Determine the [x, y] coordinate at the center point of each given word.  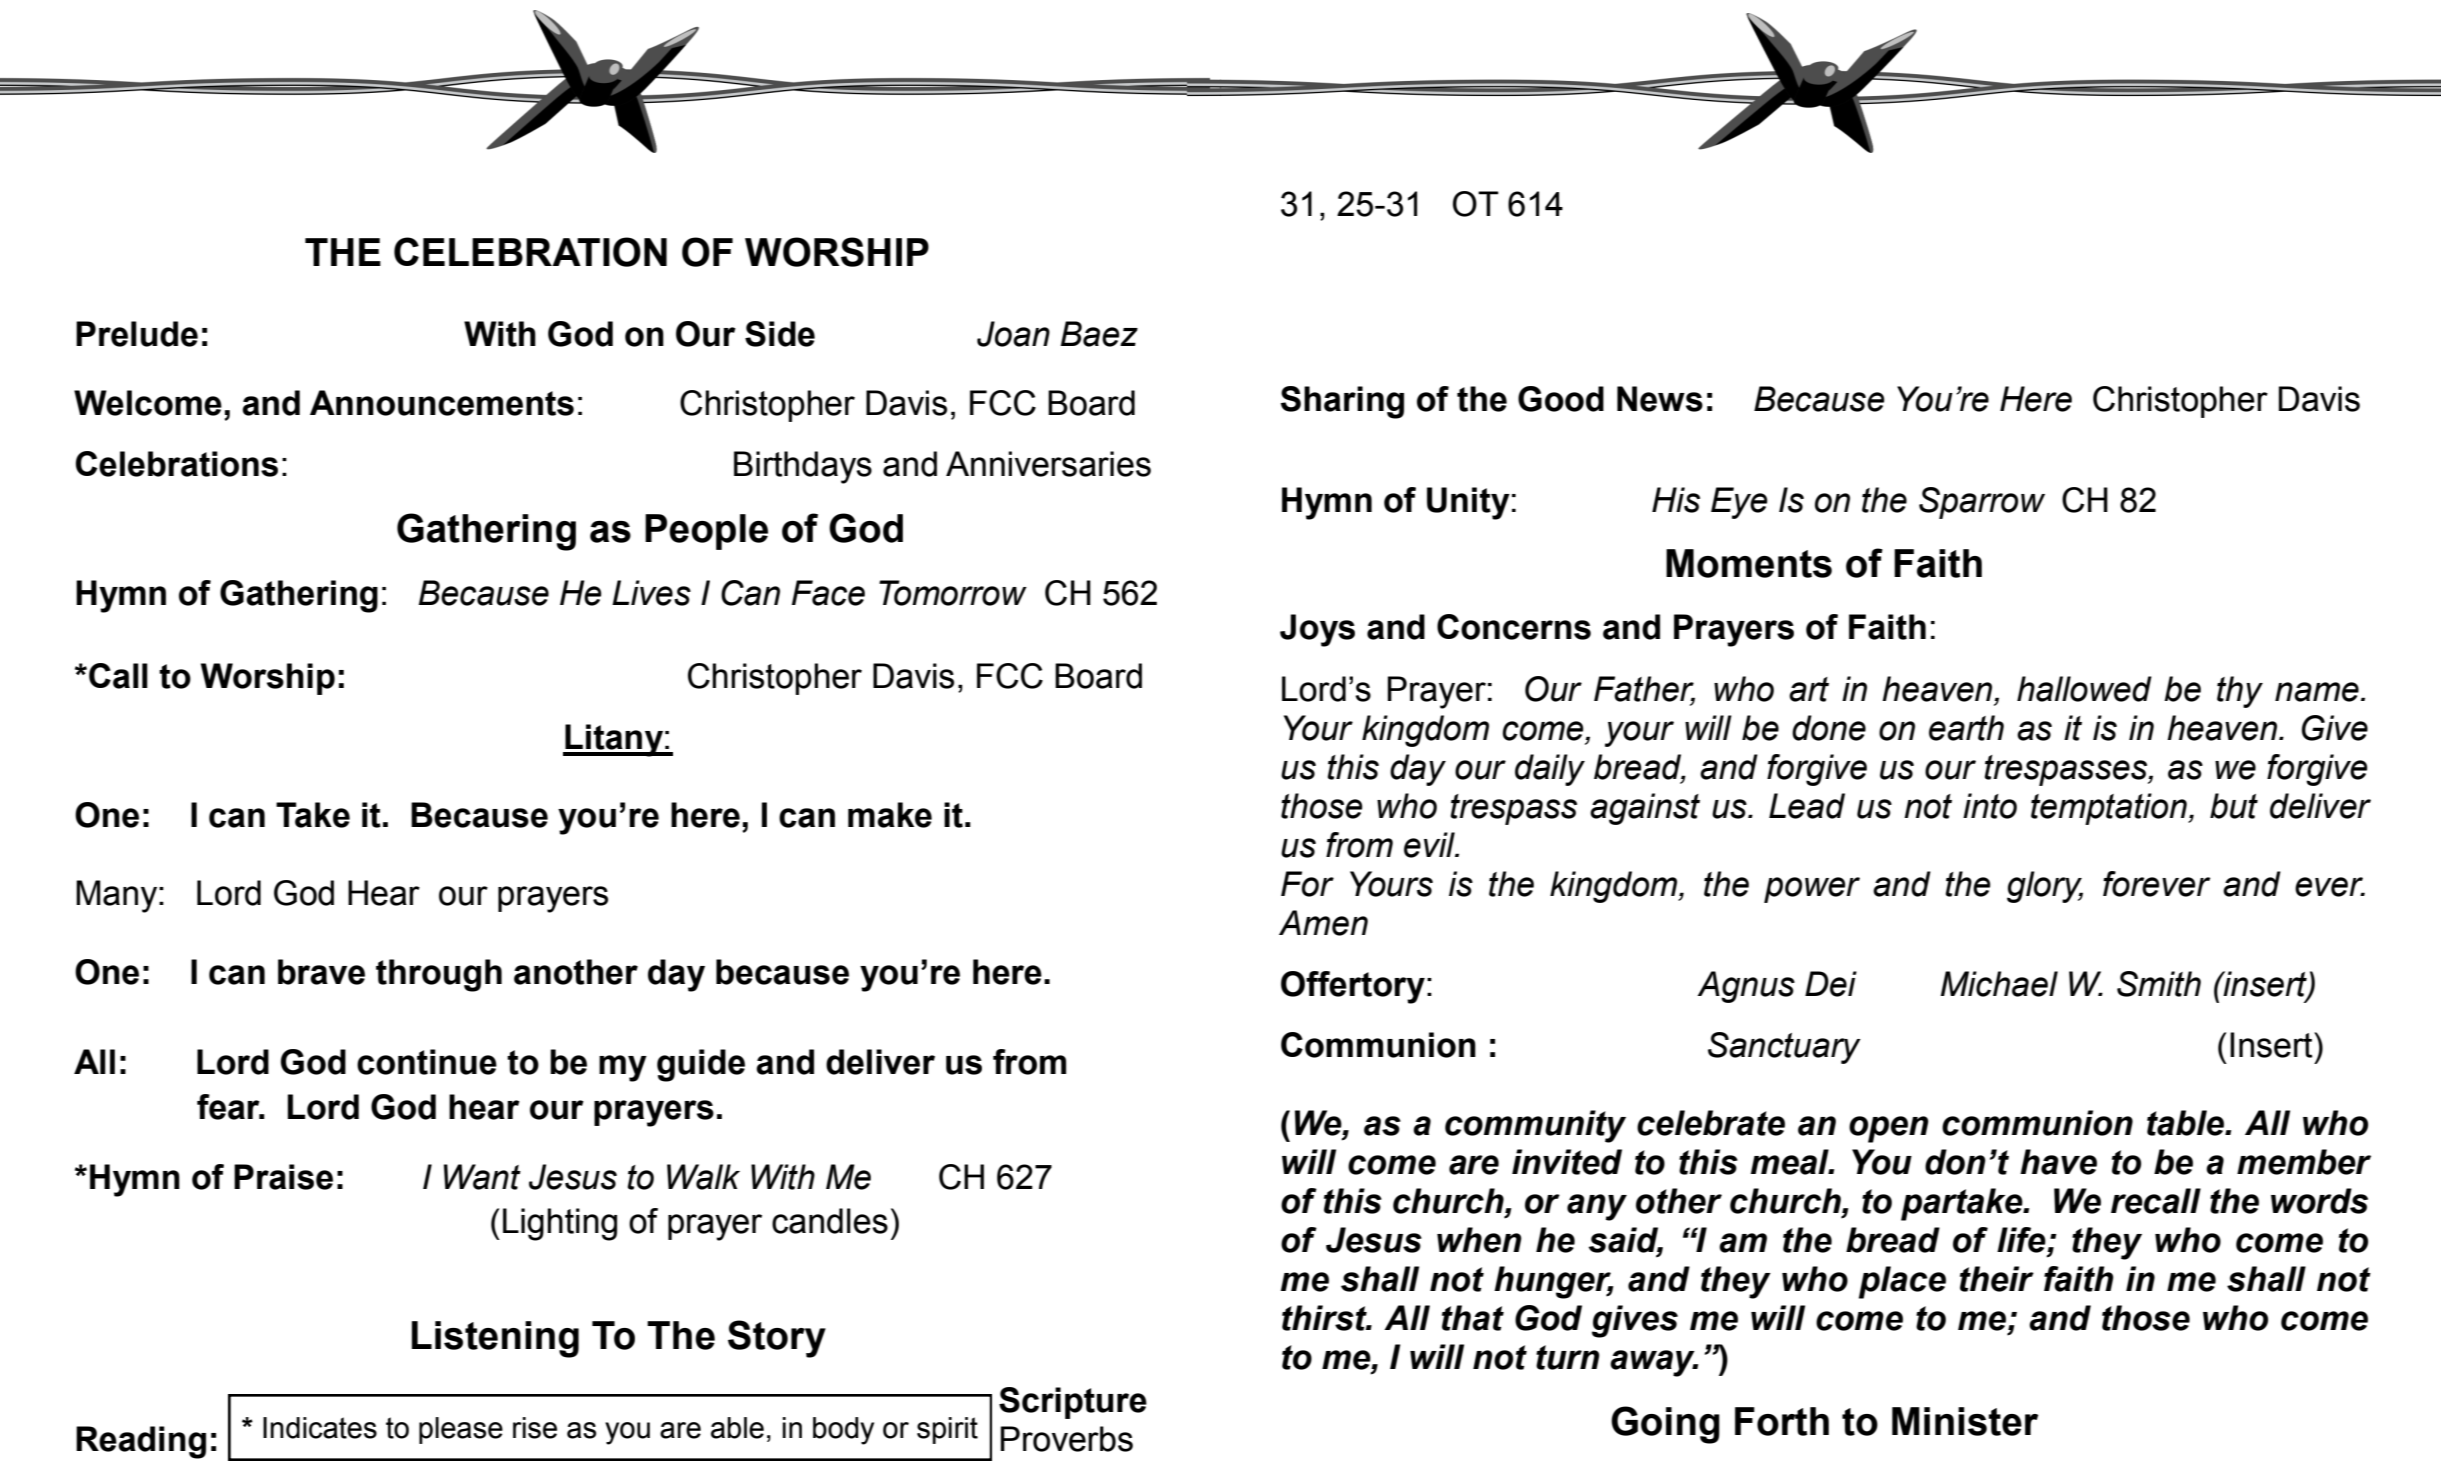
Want [482, 1177]
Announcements [442, 403]
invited [1567, 1162]
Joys [1317, 630]
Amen [1323, 923]
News [1660, 399]
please [461, 1430]
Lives [651, 593]
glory [2045, 887]
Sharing [1342, 402]
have [2058, 1162]
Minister [1965, 1421]
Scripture [1073, 1403]
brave [321, 972]
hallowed [2084, 689]
